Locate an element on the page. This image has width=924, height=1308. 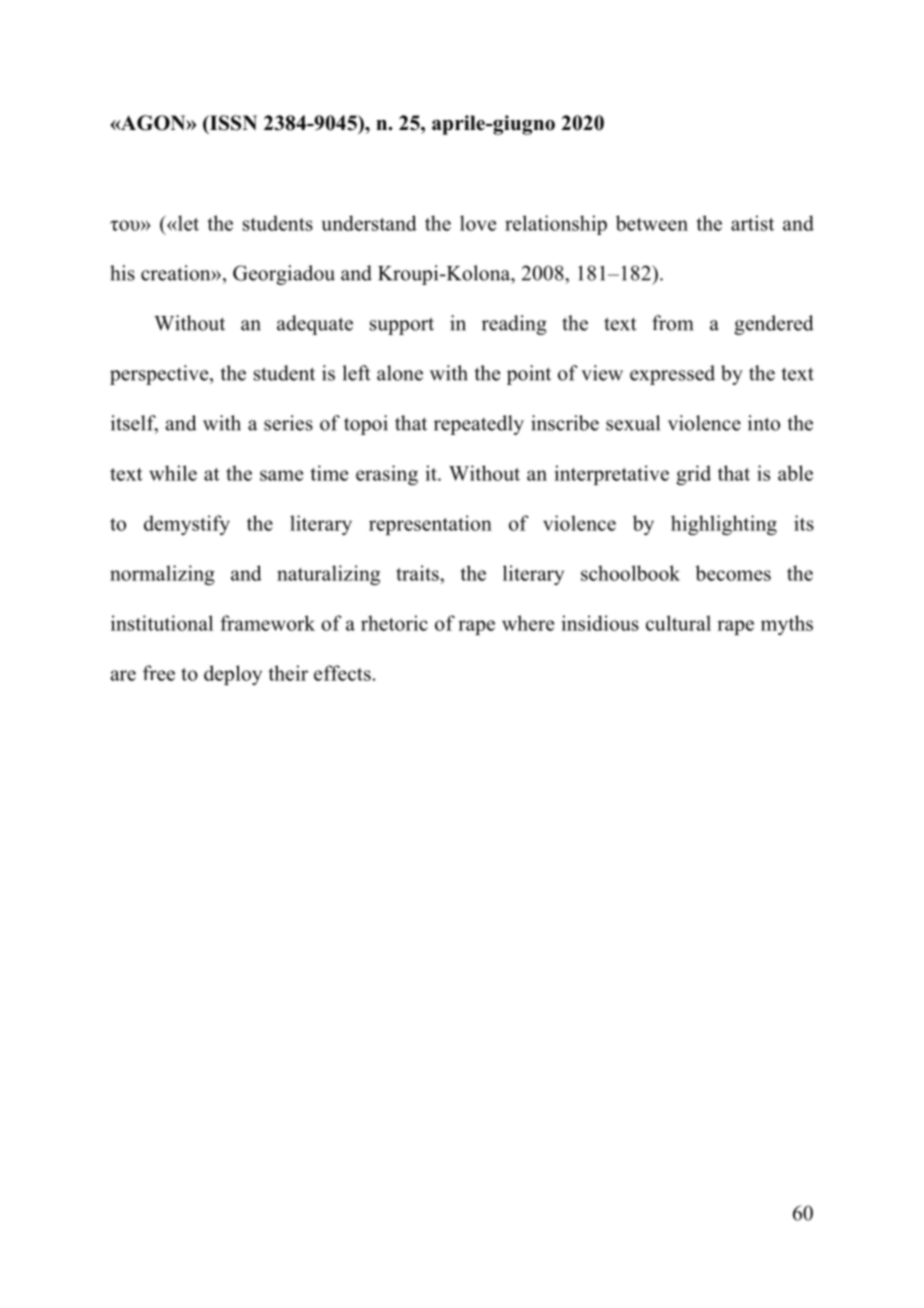
love is located at coordinates (478, 223).
